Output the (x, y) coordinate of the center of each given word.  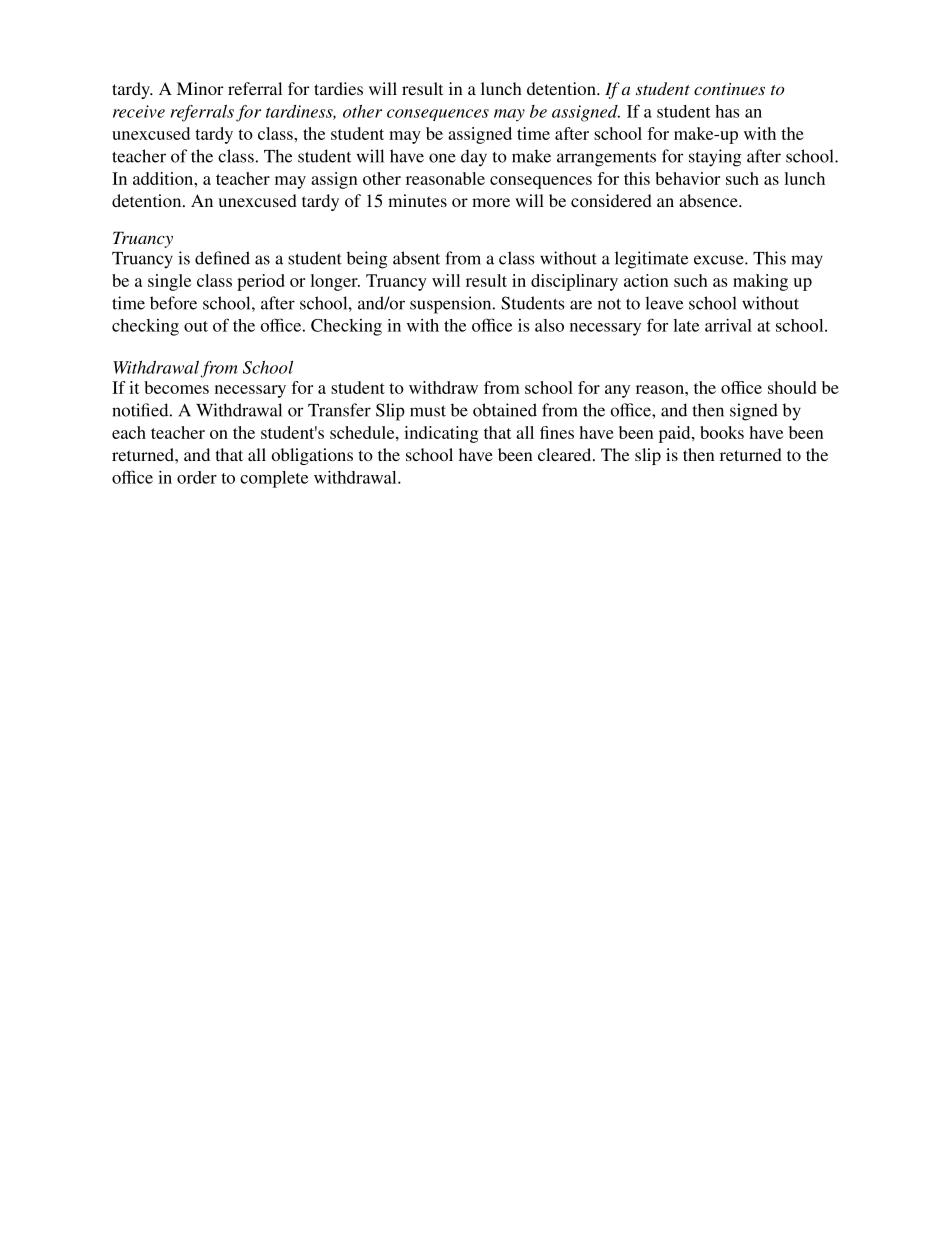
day (474, 158)
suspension (452, 305)
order (197, 477)
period (261, 282)
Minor (200, 88)
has (727, 111)
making (760, 282)
